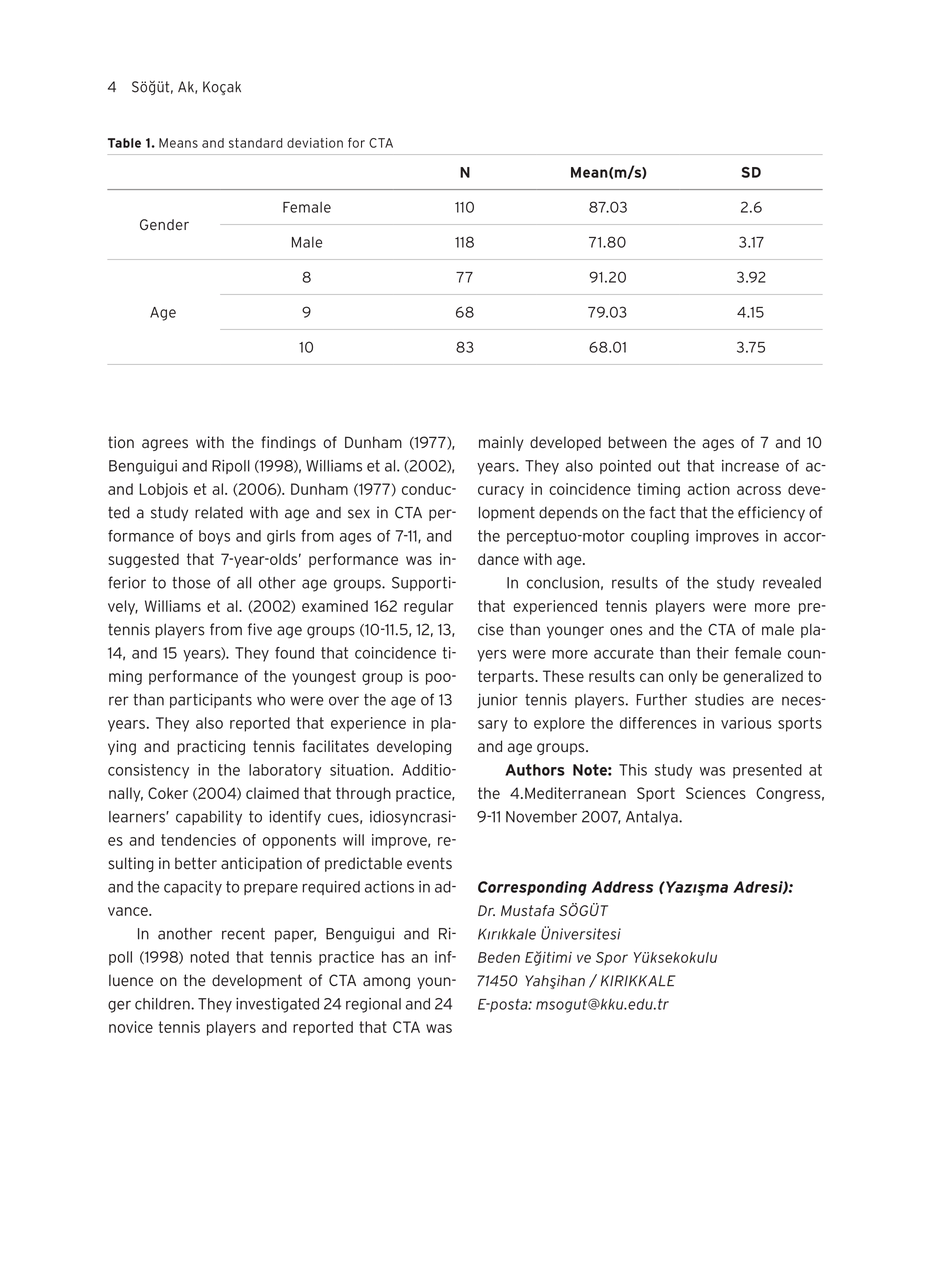  I want to click on standard, so click(256, 143).
